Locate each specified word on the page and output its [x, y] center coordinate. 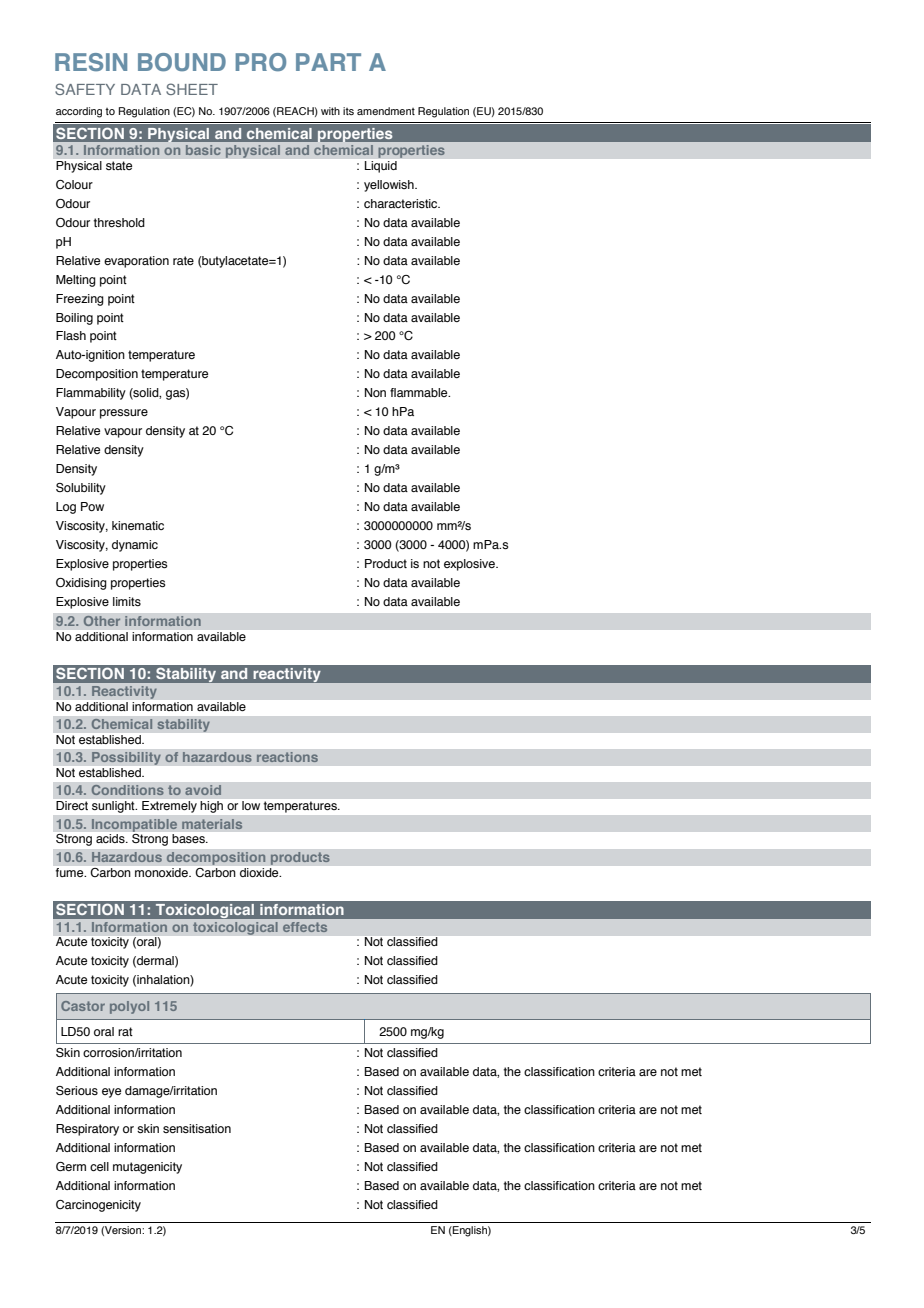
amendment [386, 111]
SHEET [192, 89]
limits [127, 601]
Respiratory [87, 1130]
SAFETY [85, 89]
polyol [129, 1007]
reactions [287, 757]
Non [375, 392]
